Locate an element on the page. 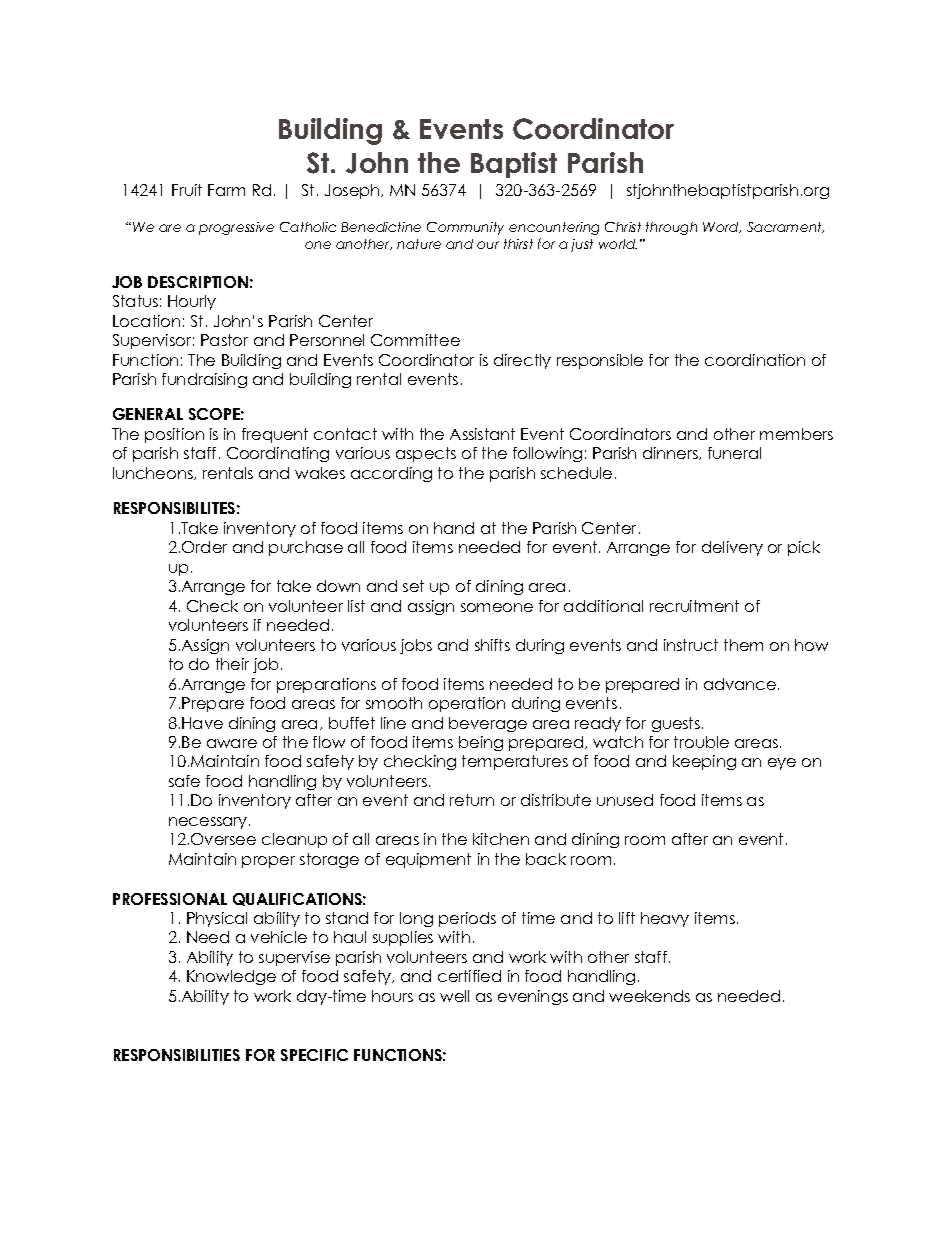 This page has width=952, height=1233. RESPONSIBILITIES is located at coordinates (177, 1055).
